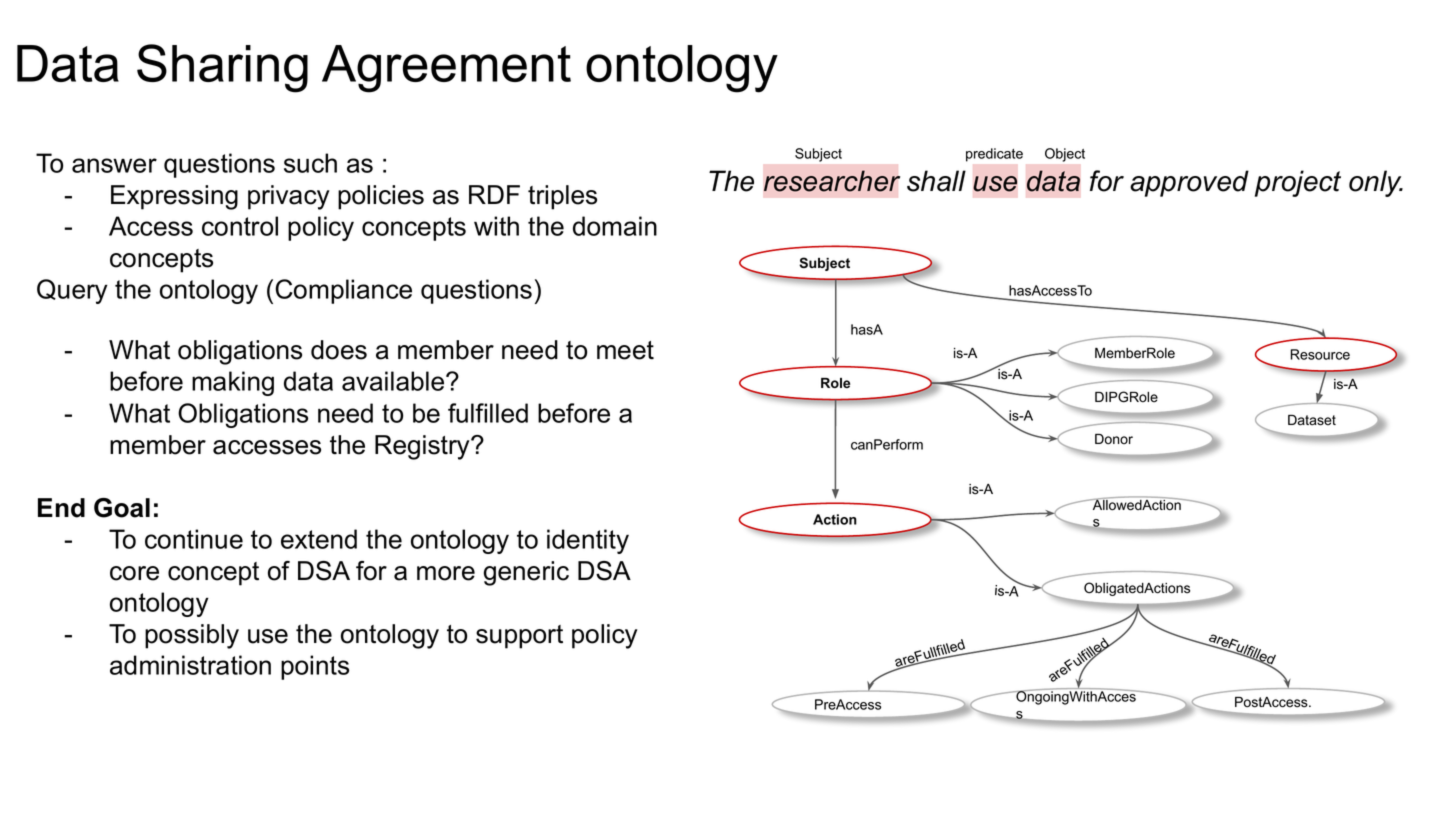 This page has width=1456, height=819. I want to click on Object, so click(1065, 155).
